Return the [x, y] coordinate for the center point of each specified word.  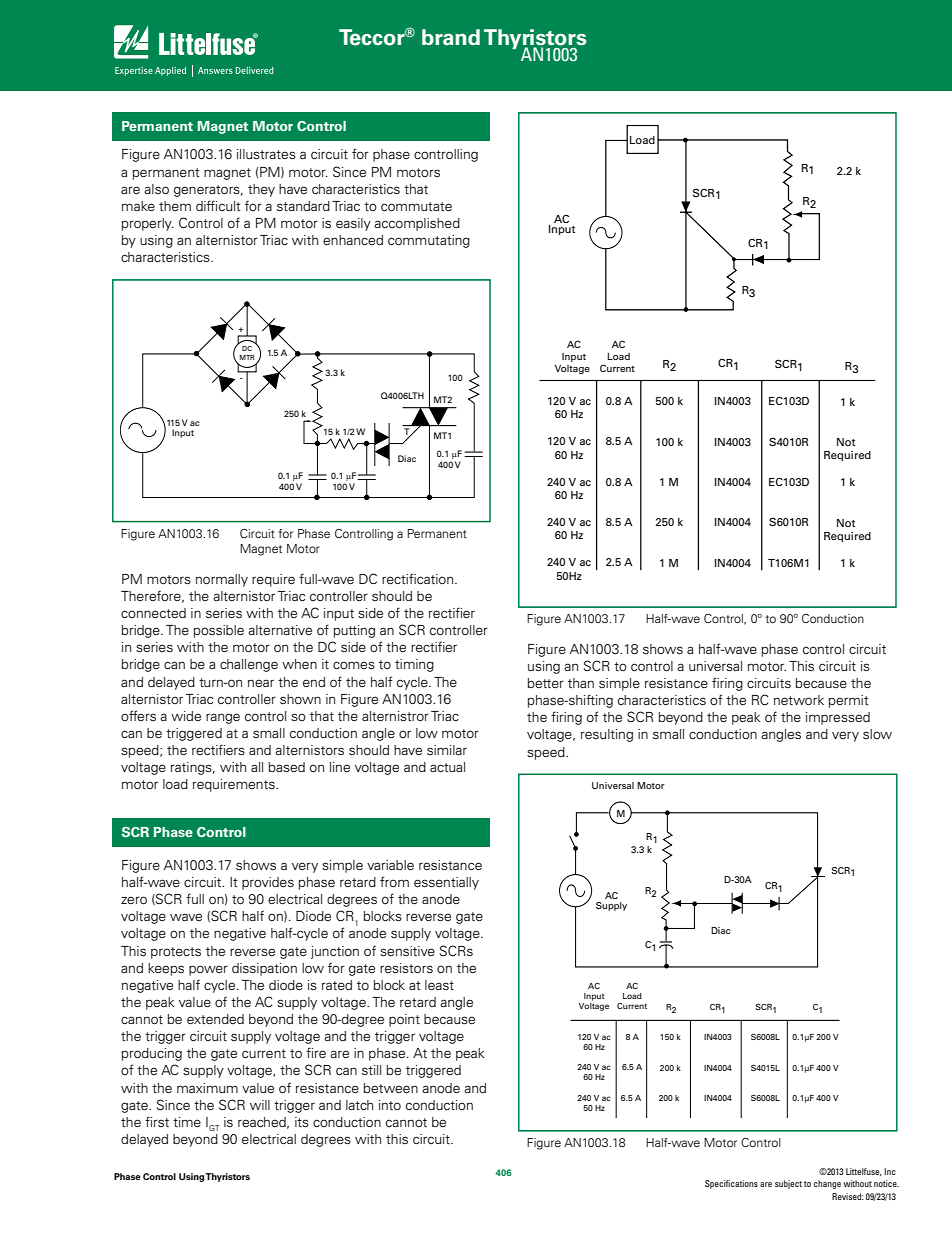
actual [447, 767]
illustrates [266, 154]
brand [451, 37]
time [187, 1122]
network [799, 700]
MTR [247, 357]
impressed [838, 718]
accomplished [417, 224]
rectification [419, 578]
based [286, 767]
